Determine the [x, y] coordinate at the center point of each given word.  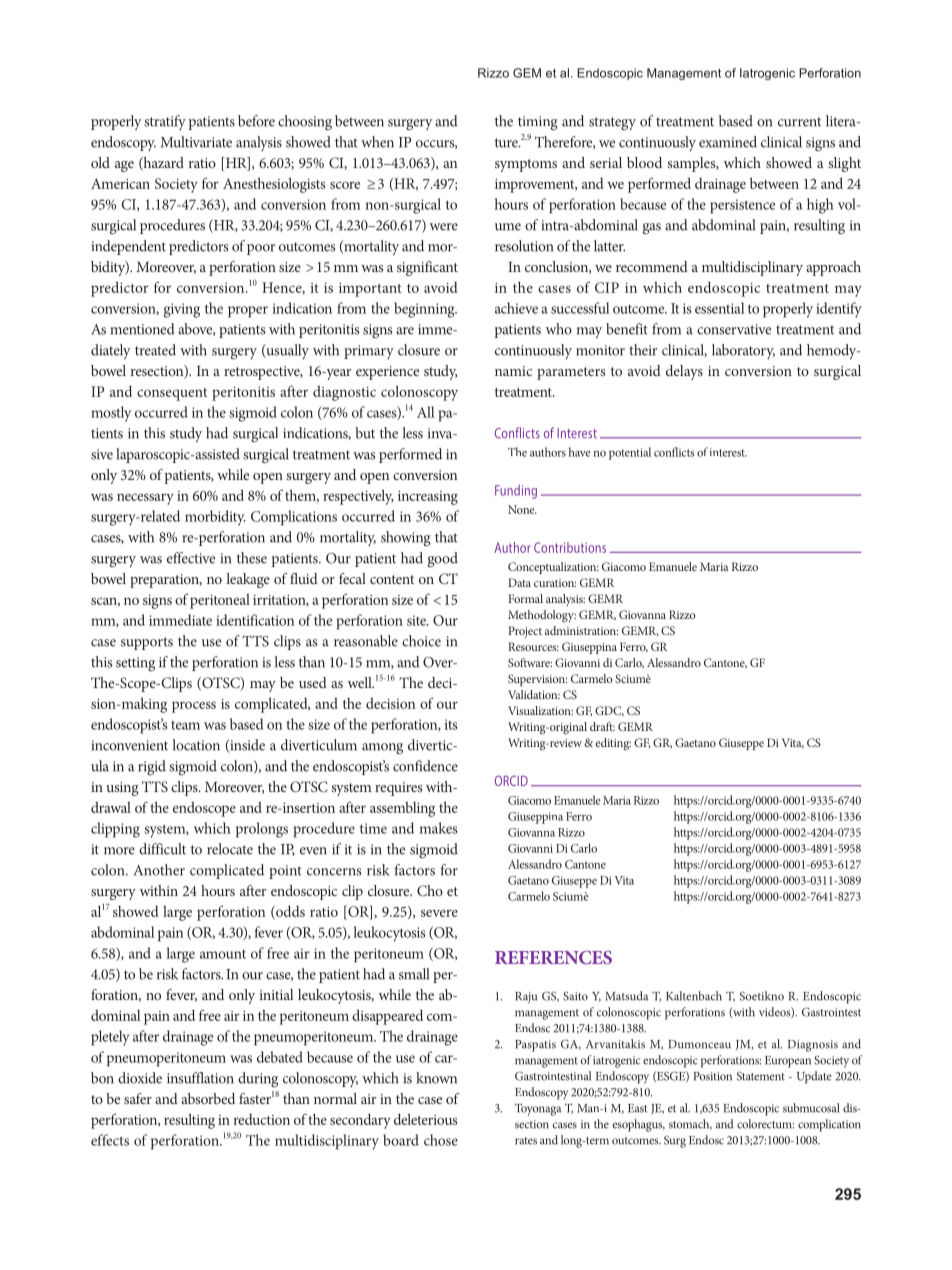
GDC [609, 711]
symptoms [526, 165]
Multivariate [196, 142]
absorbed [208, 1098]
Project [525, 632]
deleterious [425, 1119]
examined [728, 142]
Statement [761, 1076]
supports [147, 643]
